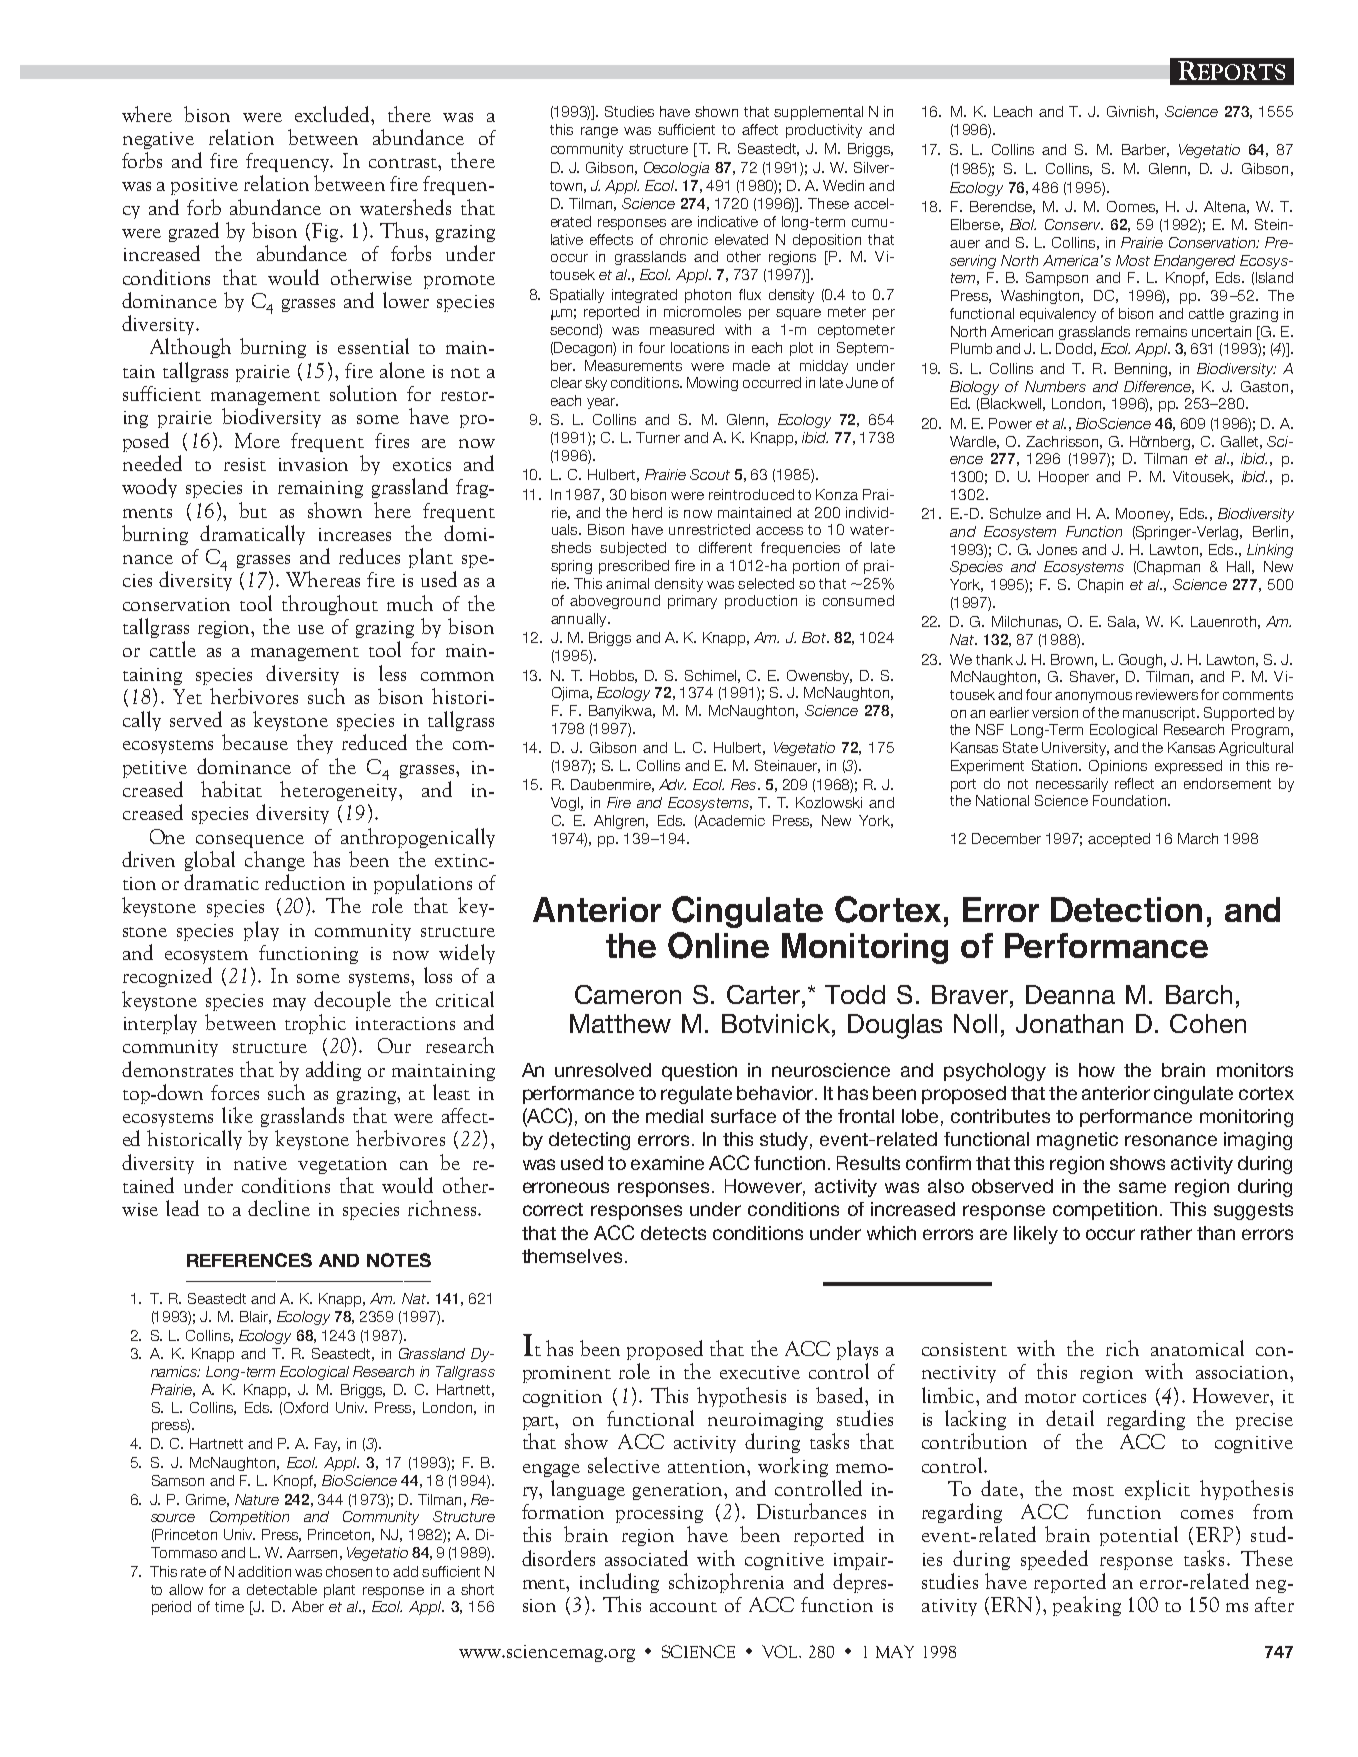  I want to click on Jones, so click(1057, 549).
